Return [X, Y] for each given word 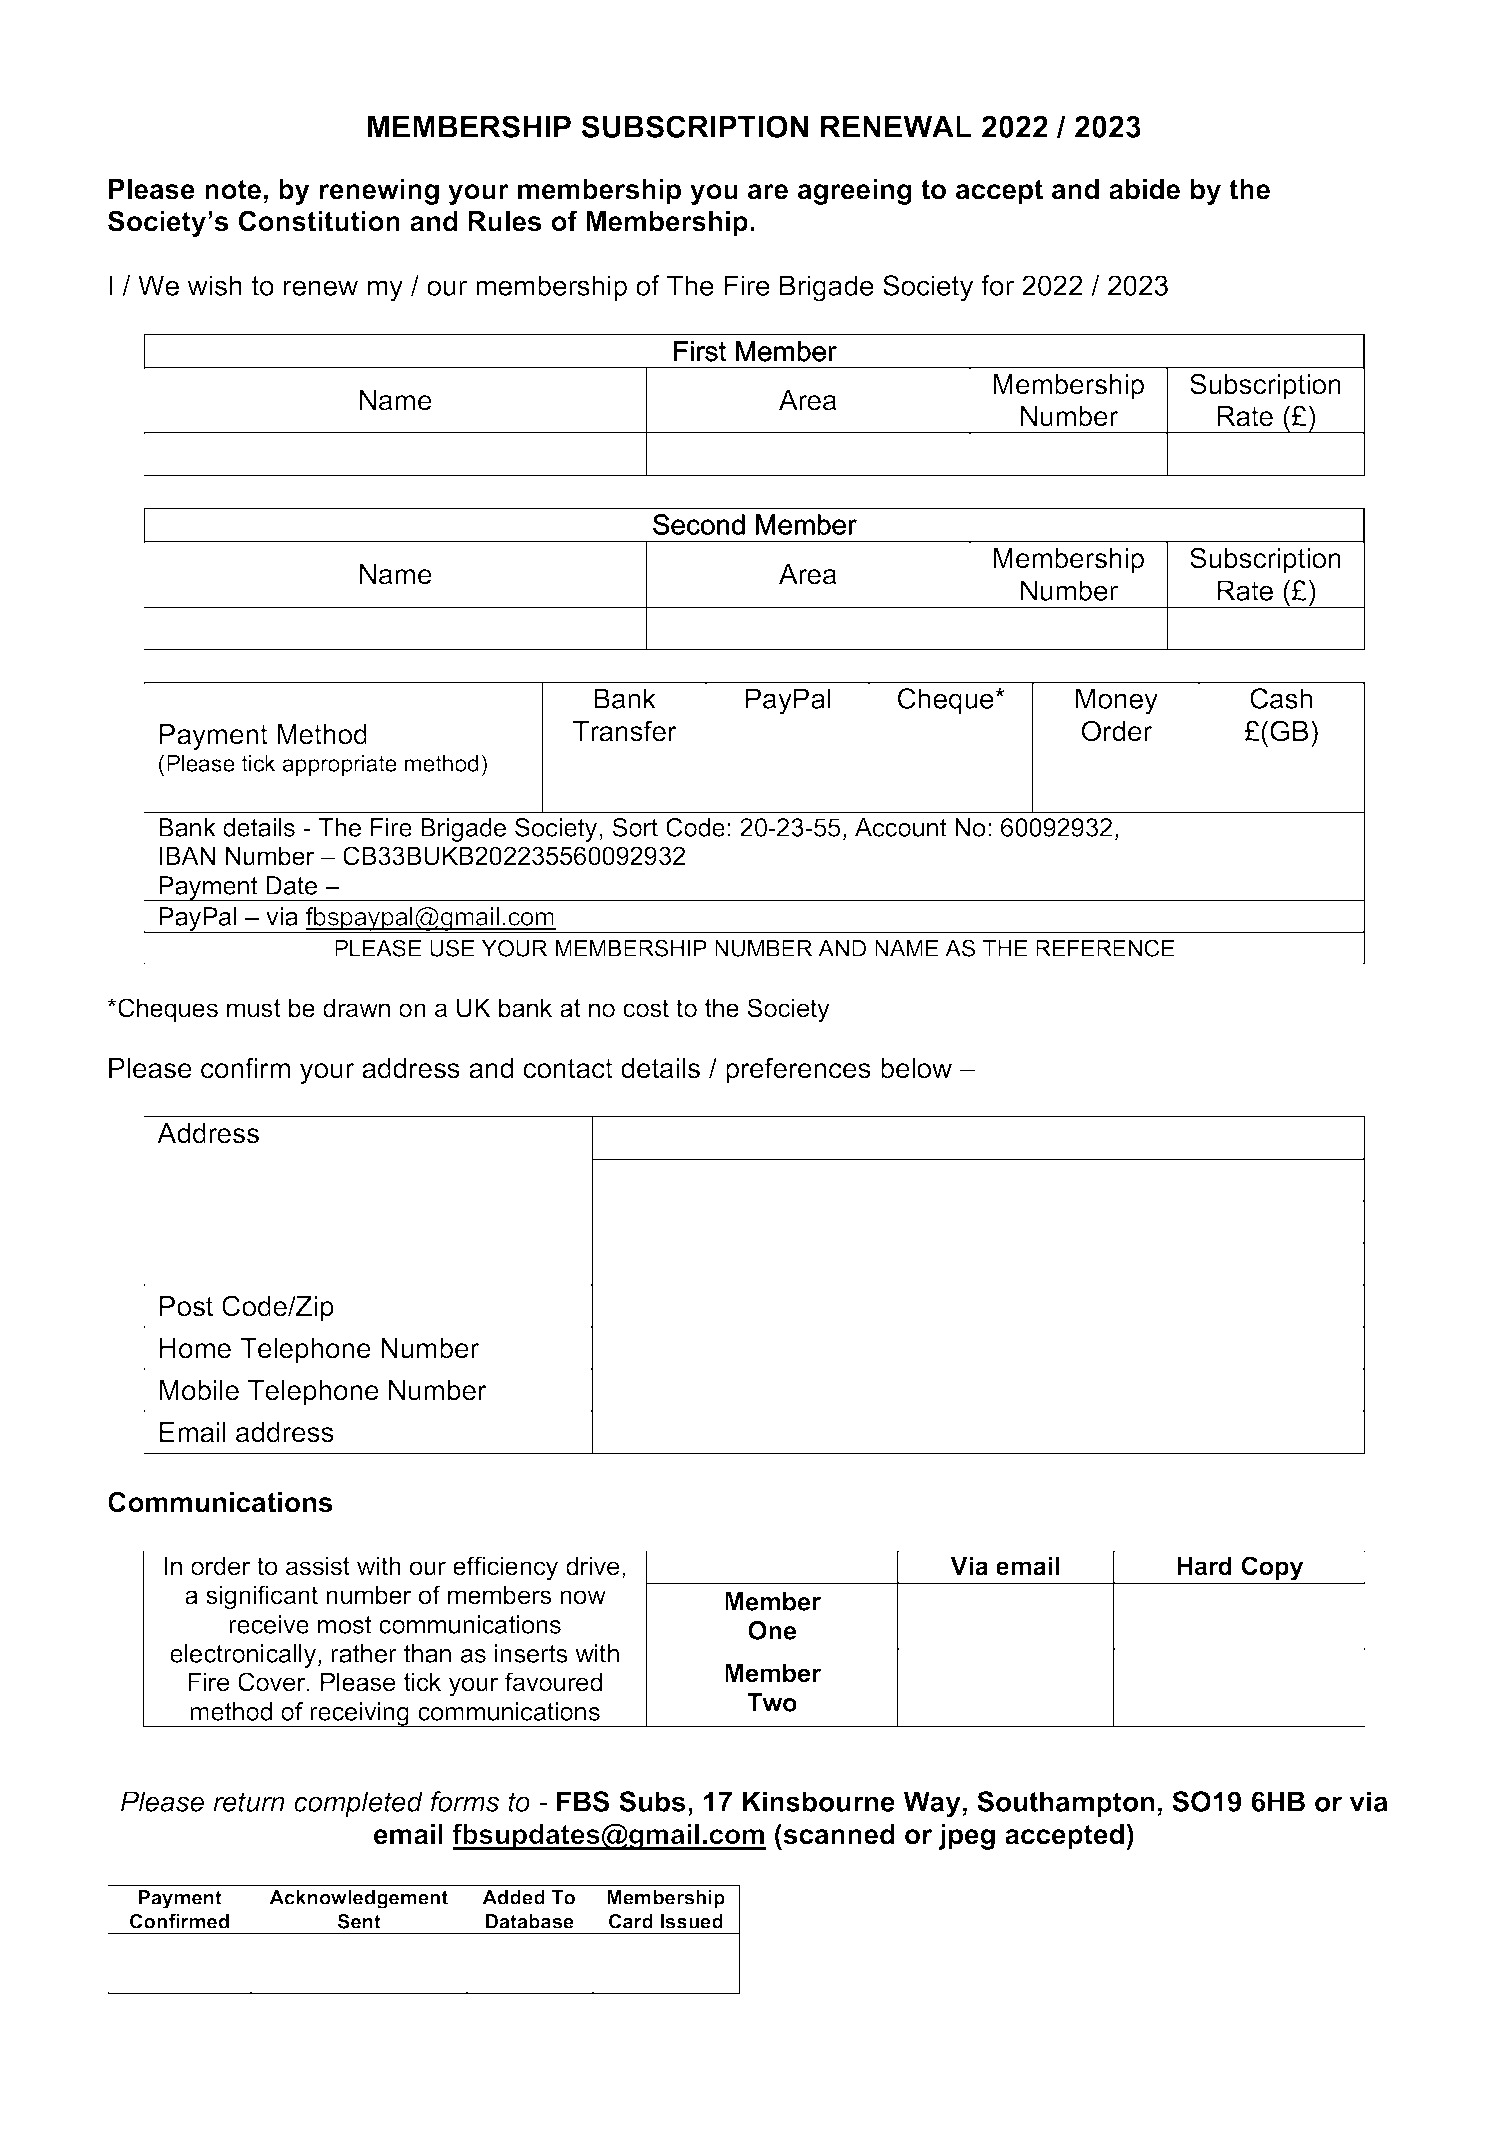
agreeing [855, 192]
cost [646, 1008]
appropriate [340, 765]
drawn [356, 1008]
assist [318, 1566]
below [916, 1068]
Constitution [319, 221]
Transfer [625, 731]
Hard [1204, 1566]
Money [1117, 701]
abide [1144, 189]
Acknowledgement [358, 1899]
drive [592, 1566]
